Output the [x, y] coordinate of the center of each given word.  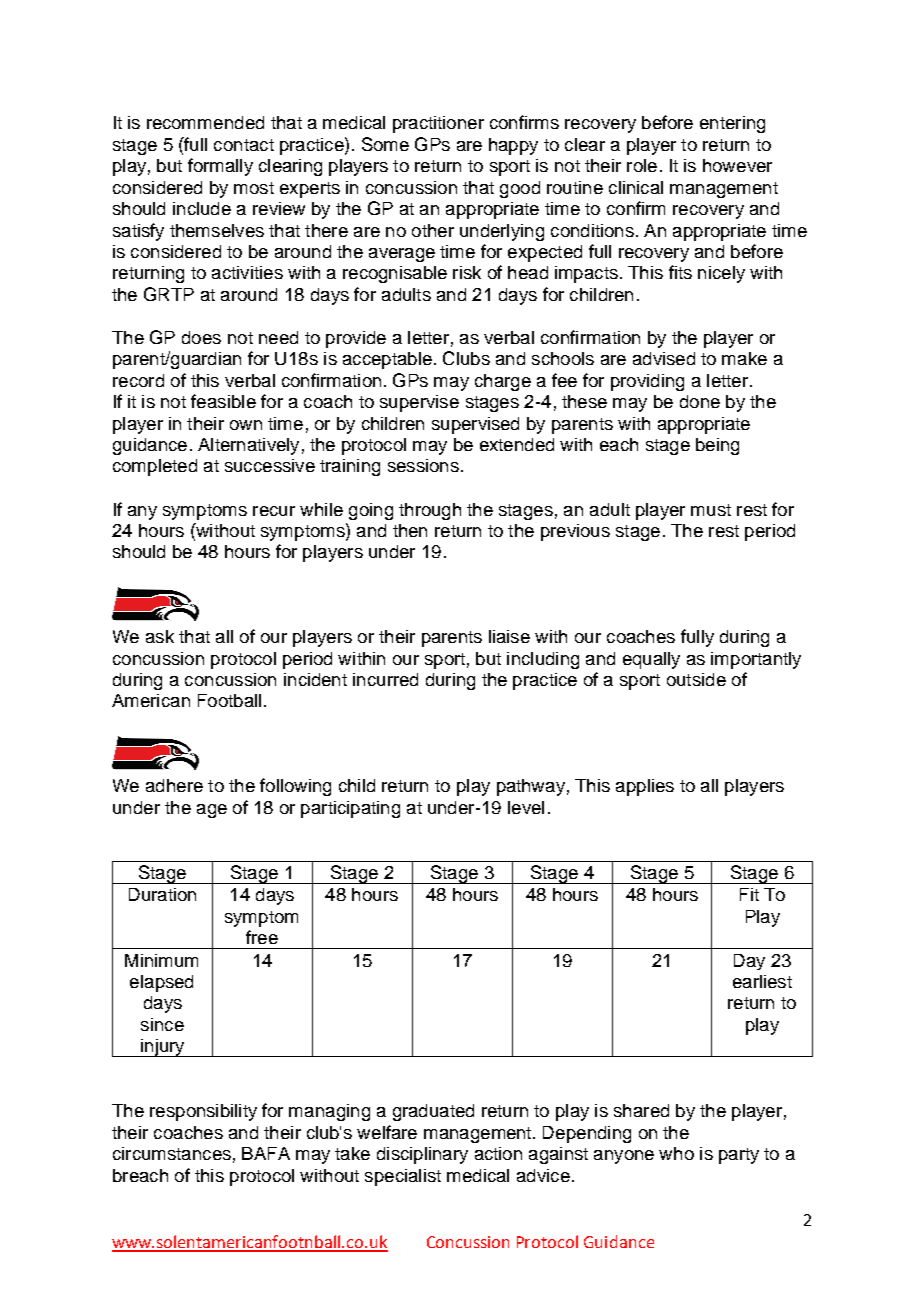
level [526, 807]
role [642, 165]
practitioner [438, 124]
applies [645, 787]
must [711, 510]
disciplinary [422, 1155]
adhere [174, 785]
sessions [423, 465]
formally [220, 167]
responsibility [203, 1112]
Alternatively [248, 446]
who [676, 1153]
